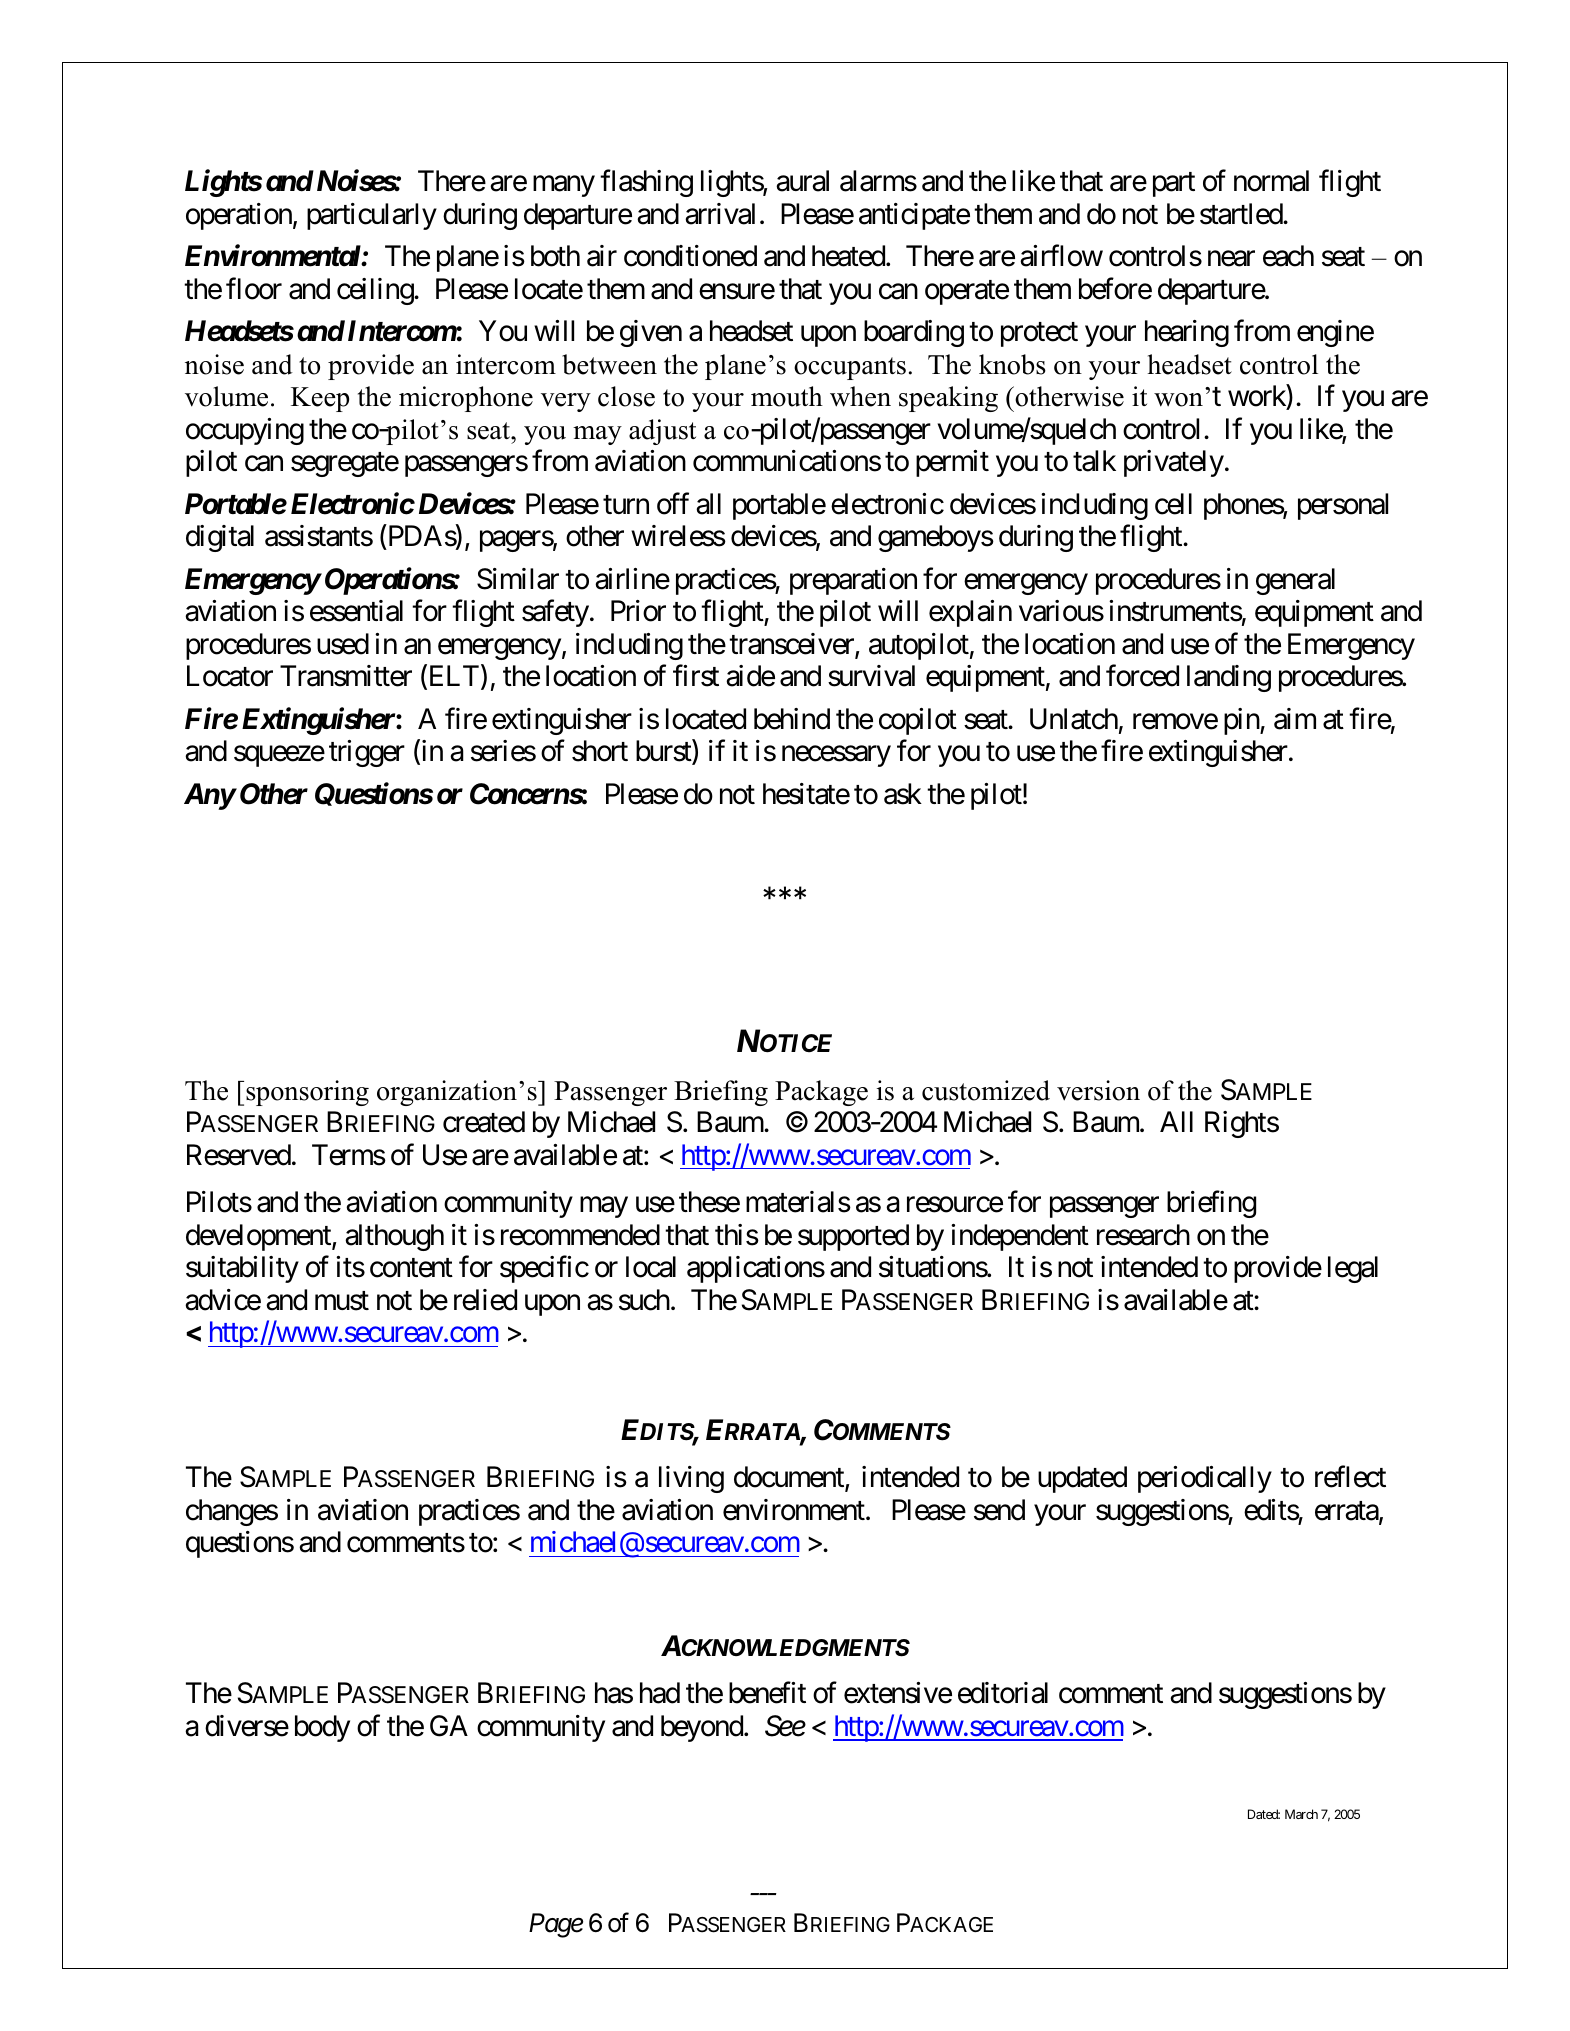 The image size is (1570, 2031). What do you see at coordinates (703, 1728) in the document?
I see `beyond` at bounding box center [703, 1728].
